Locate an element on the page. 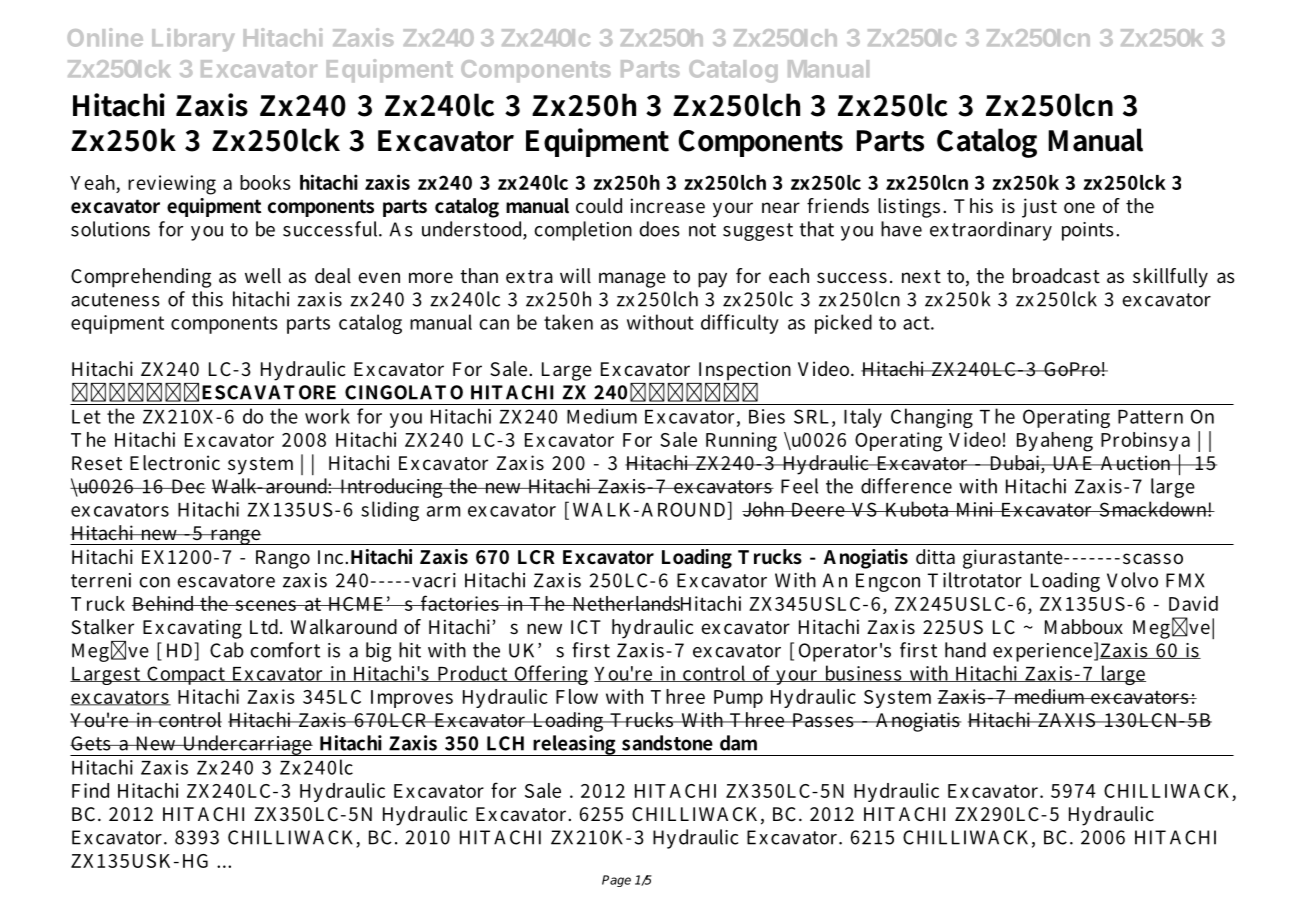  Volvo is located at coordinates (1132, 580).
